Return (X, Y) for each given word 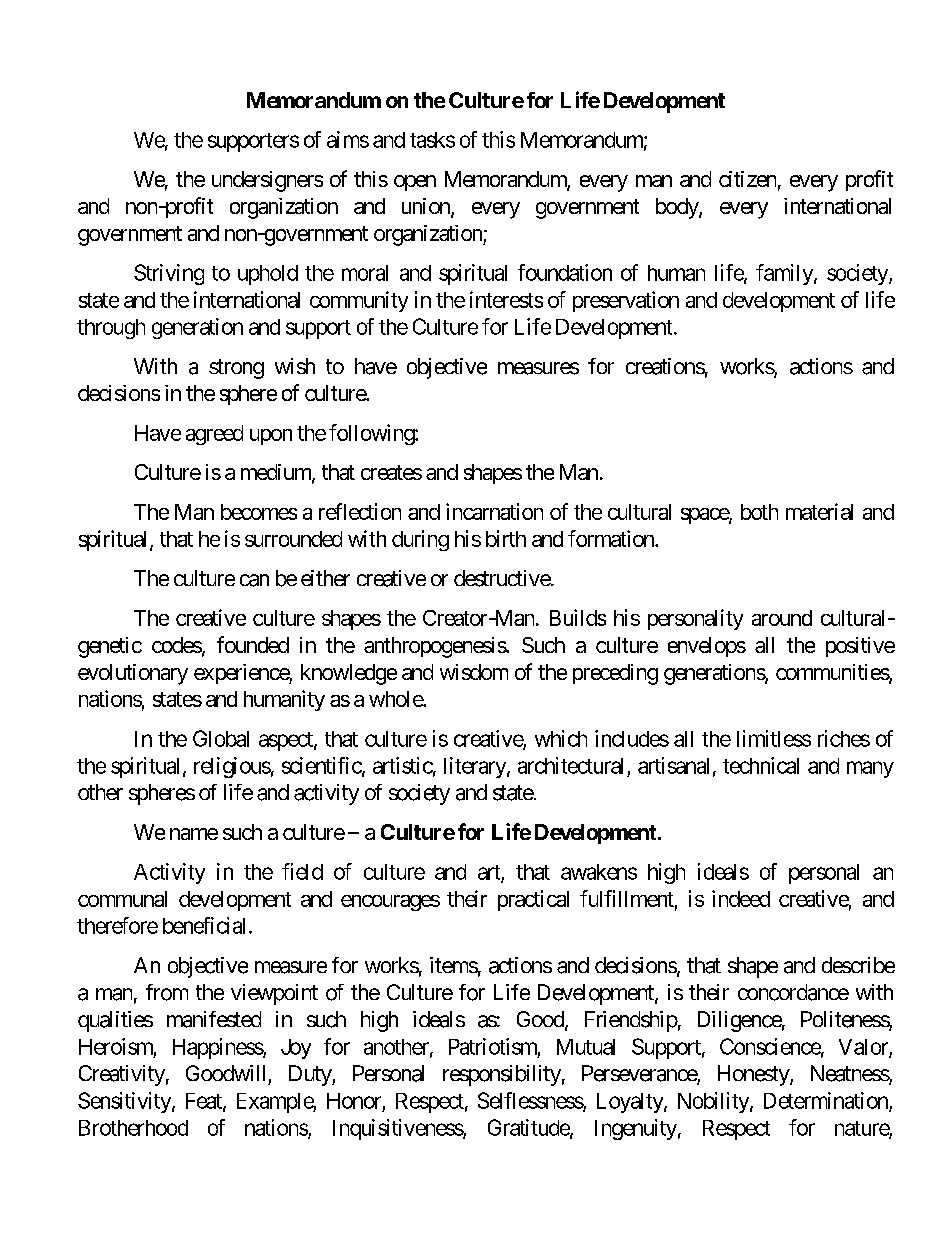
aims (348, 139)
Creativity (122, 1075)
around (782, 618)
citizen (747, 179)
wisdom (474, 672)
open (415, 183)
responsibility (502, 1075)
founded (253, 644)
